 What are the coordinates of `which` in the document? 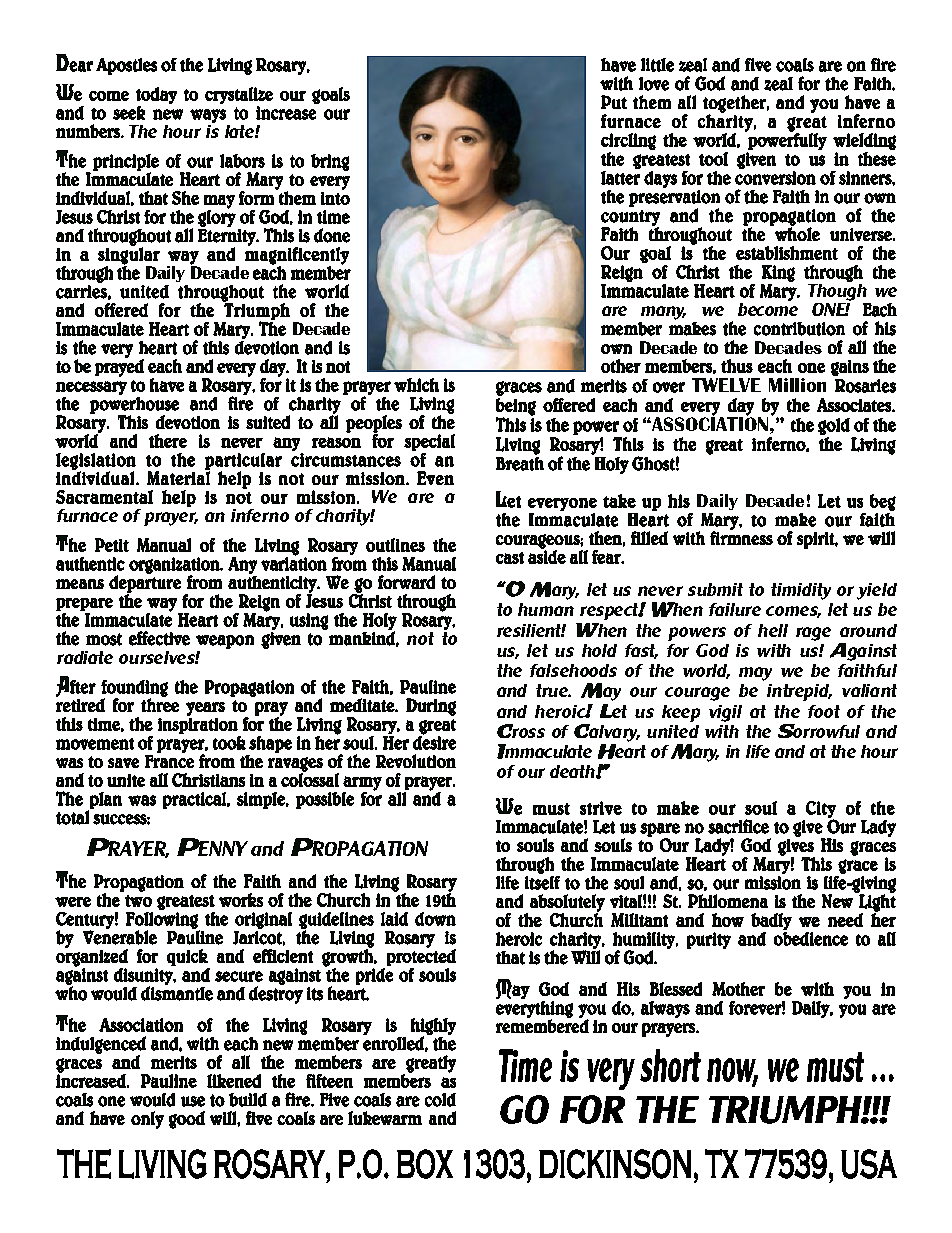 It's located at (416, 385).
